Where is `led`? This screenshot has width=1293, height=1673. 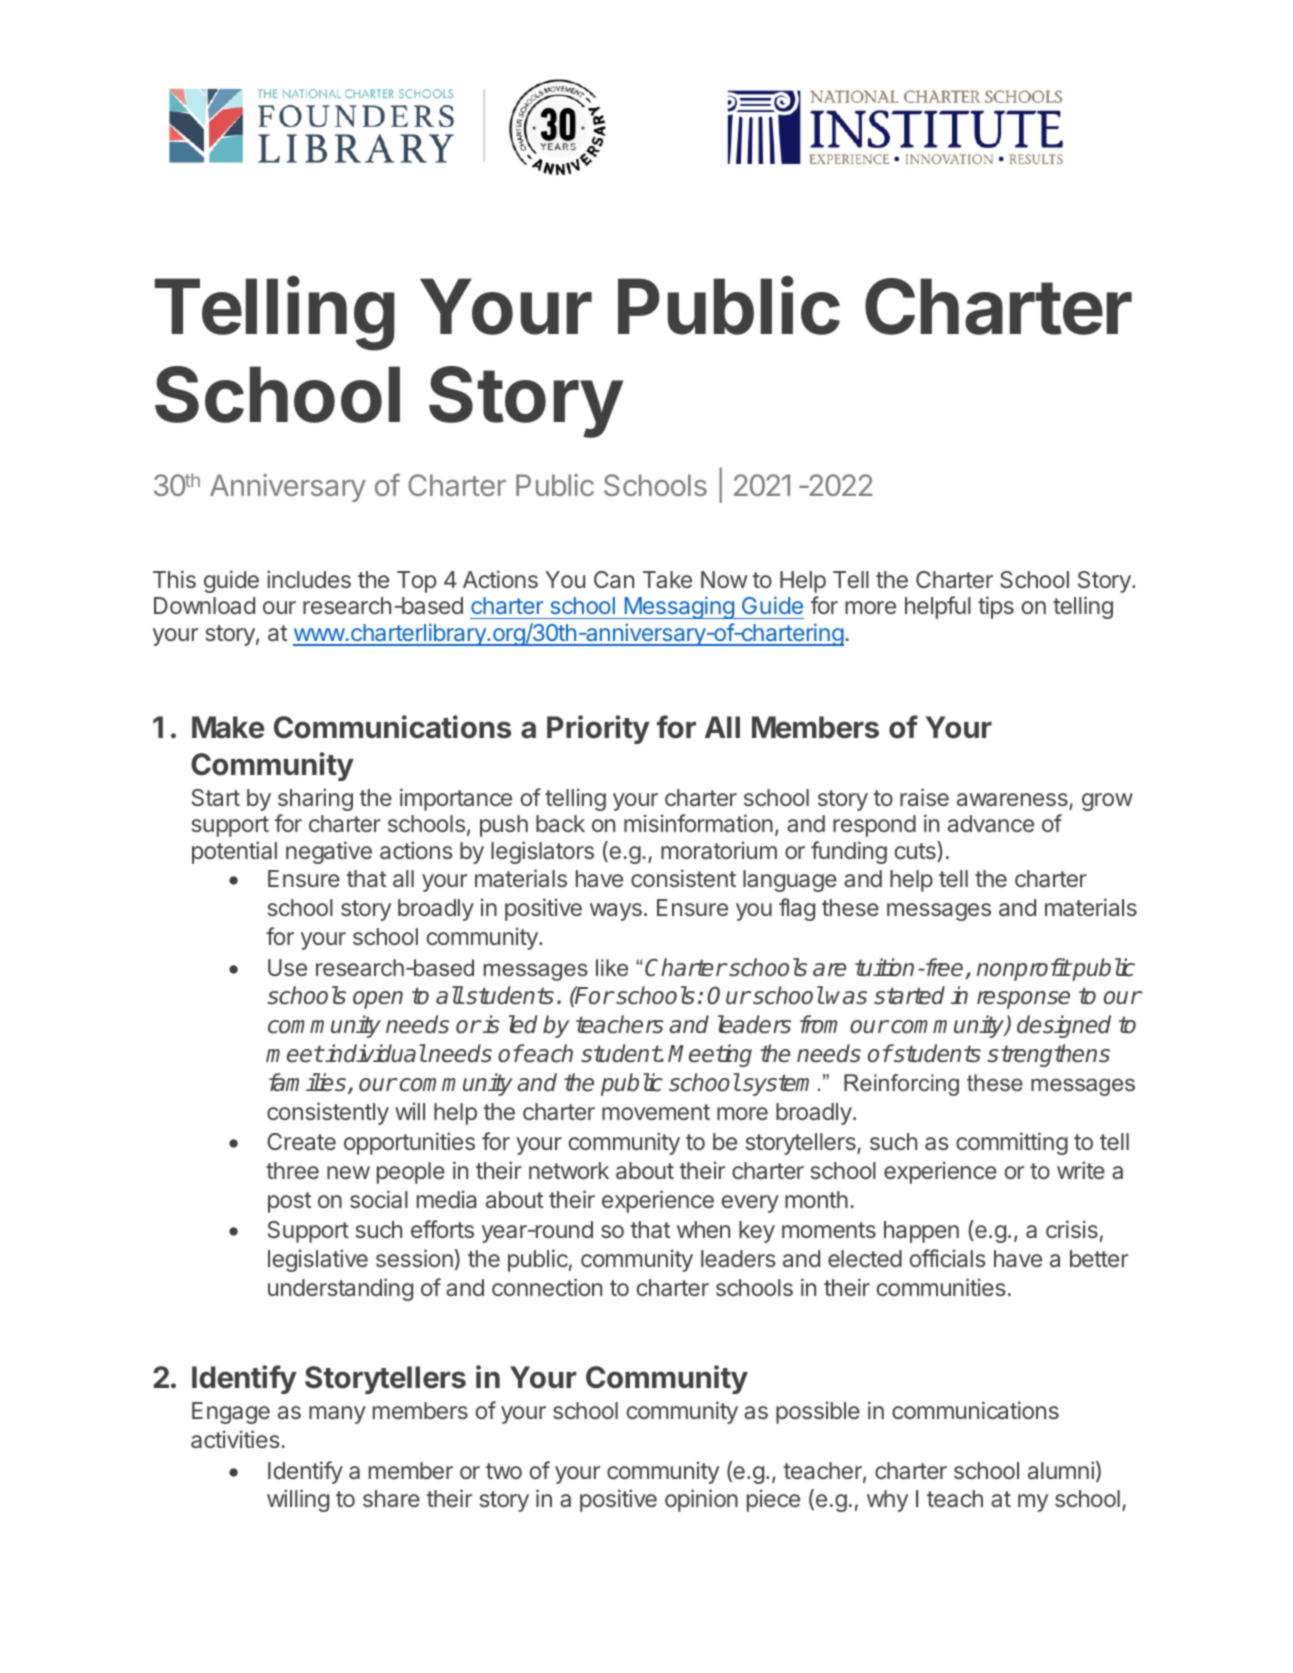 led is located at coordinates (523, 1024).
